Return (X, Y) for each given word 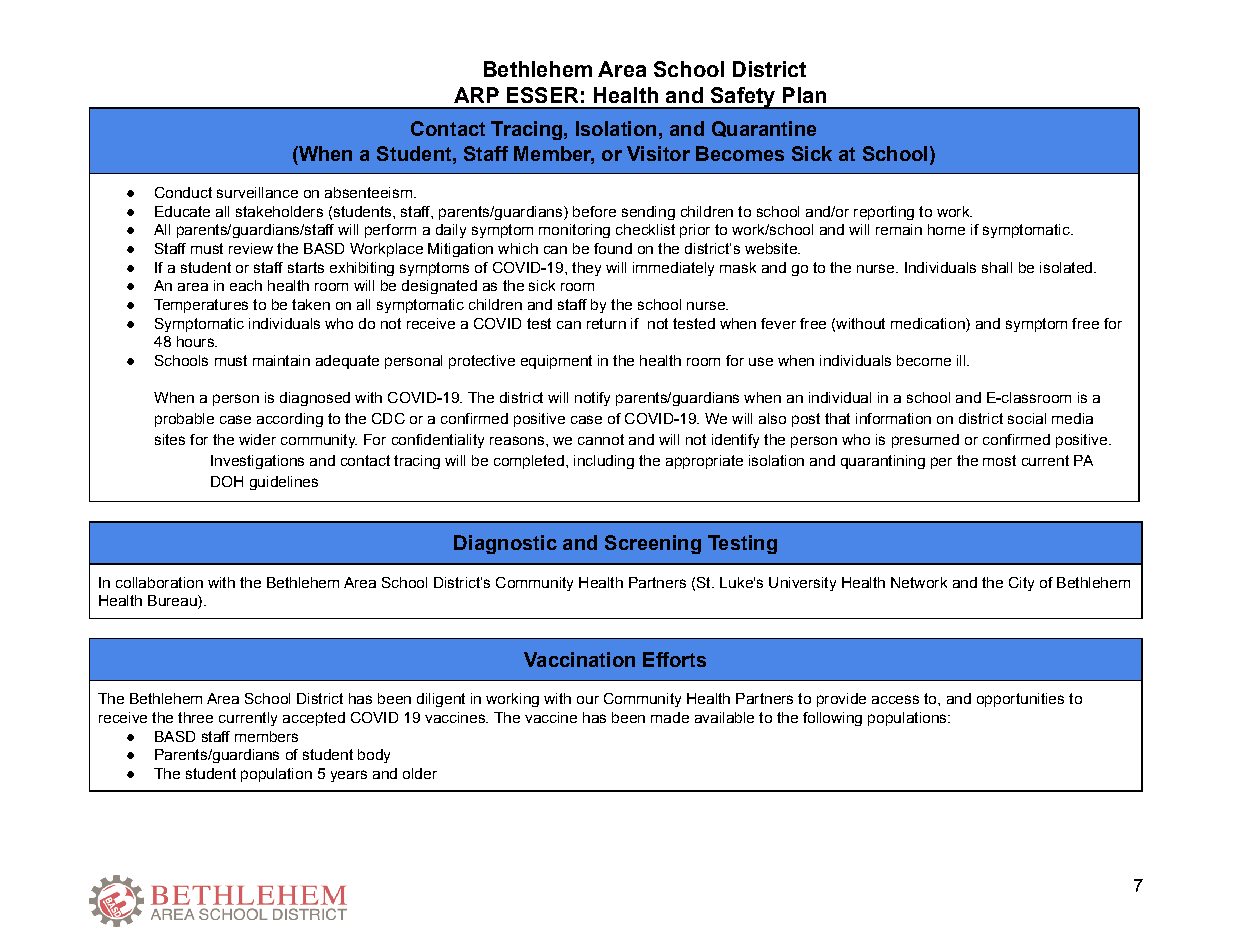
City (1021, 584)
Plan (804, 95)
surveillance (257, 192)
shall (997, 267)
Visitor (658, 153)
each (246, 285)
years (349, 776)
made (670, 717)
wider (257, 439)
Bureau (173, 602)
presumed (925, 441)
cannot (601, 439)
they (586, 269)
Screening (653, 544)
